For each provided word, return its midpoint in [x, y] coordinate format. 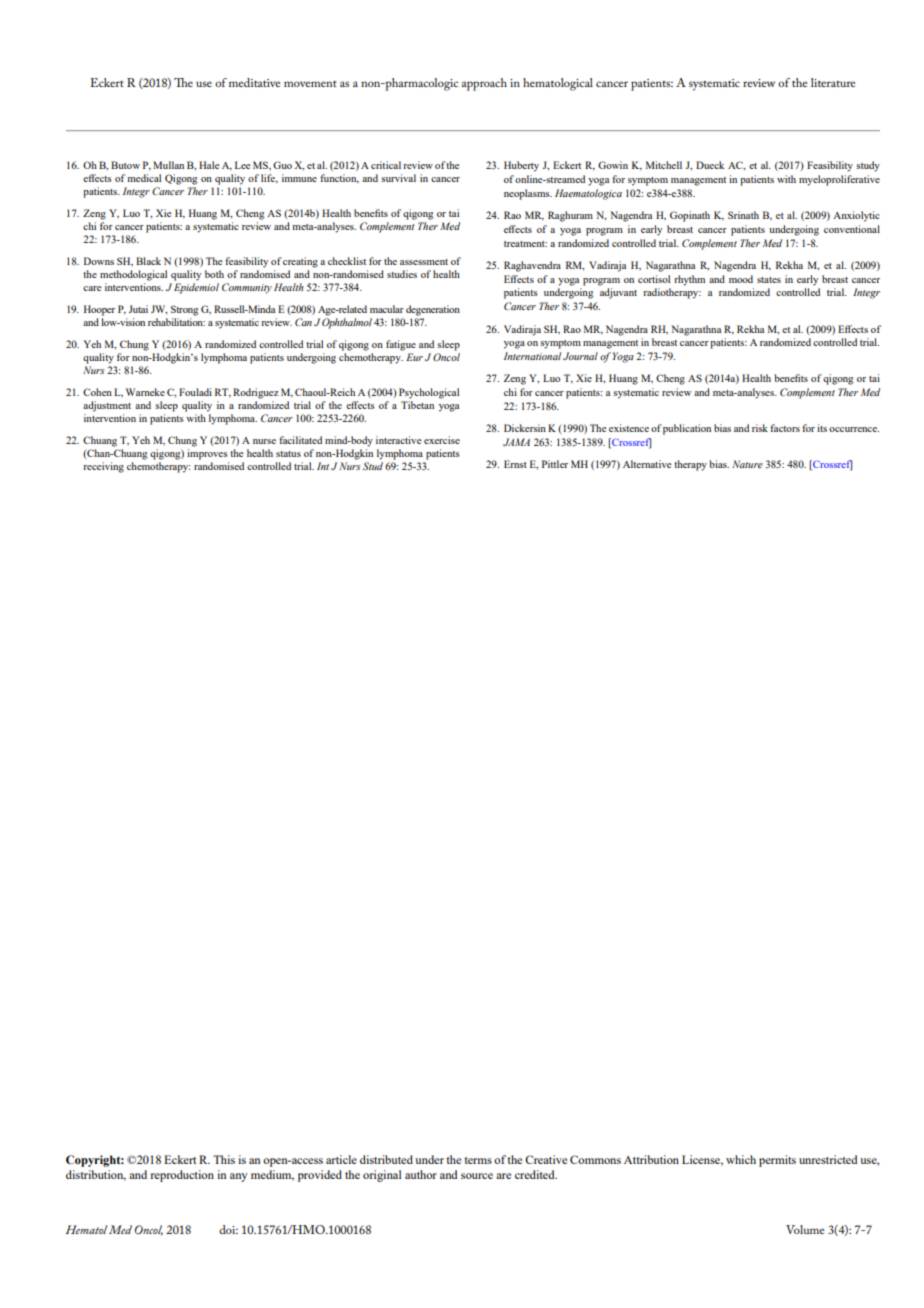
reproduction [182, 1176]
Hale [209, 165]
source [477, 1176]
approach [484, 84]
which [741, 1159]
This [224, 1159]
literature [833, 82]
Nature [747, 464]
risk [760, 428]
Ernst [515, 464]
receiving [103, 467]
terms [478, 1160]
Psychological [429, 393]
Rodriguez [256, 393]
